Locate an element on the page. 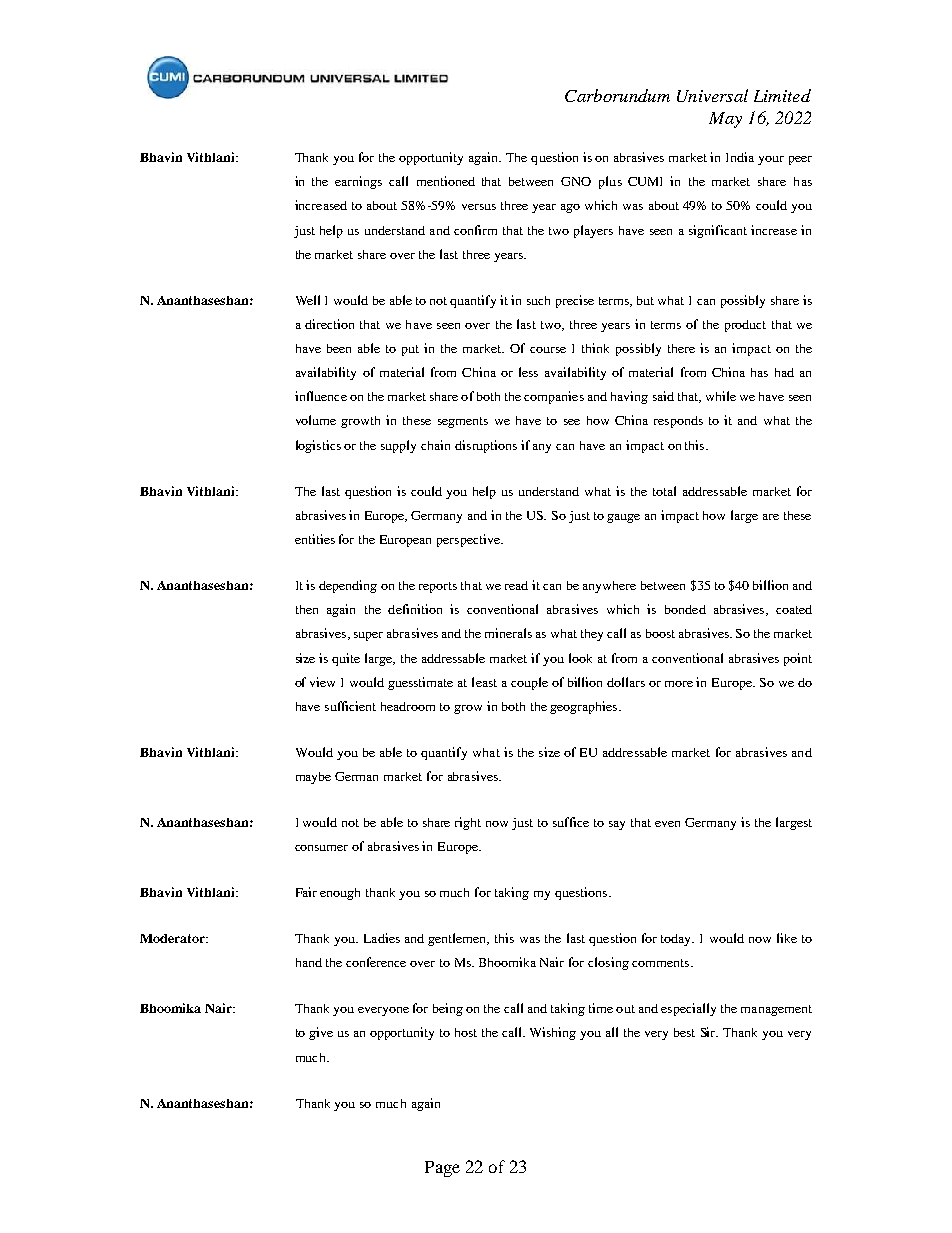 The image size is (952, 1233). responds is located at coordinates (678, 422).
